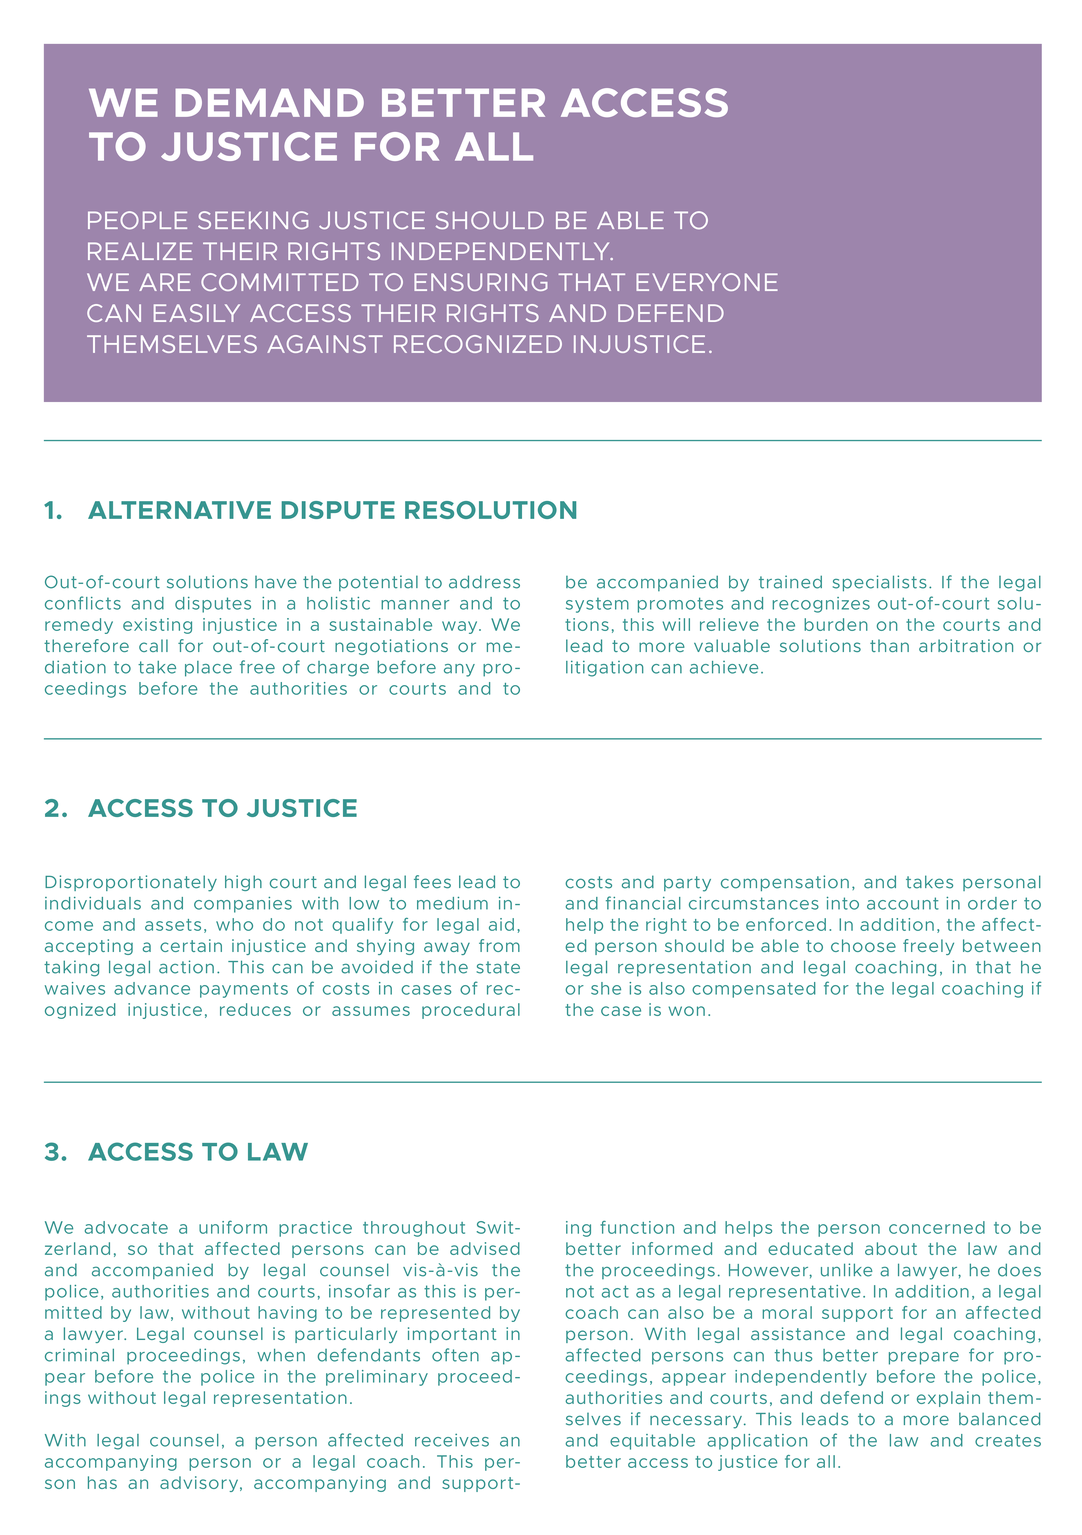 The image size is (1082, 1535). I want to click on ENSURING, so click(481, 282).
